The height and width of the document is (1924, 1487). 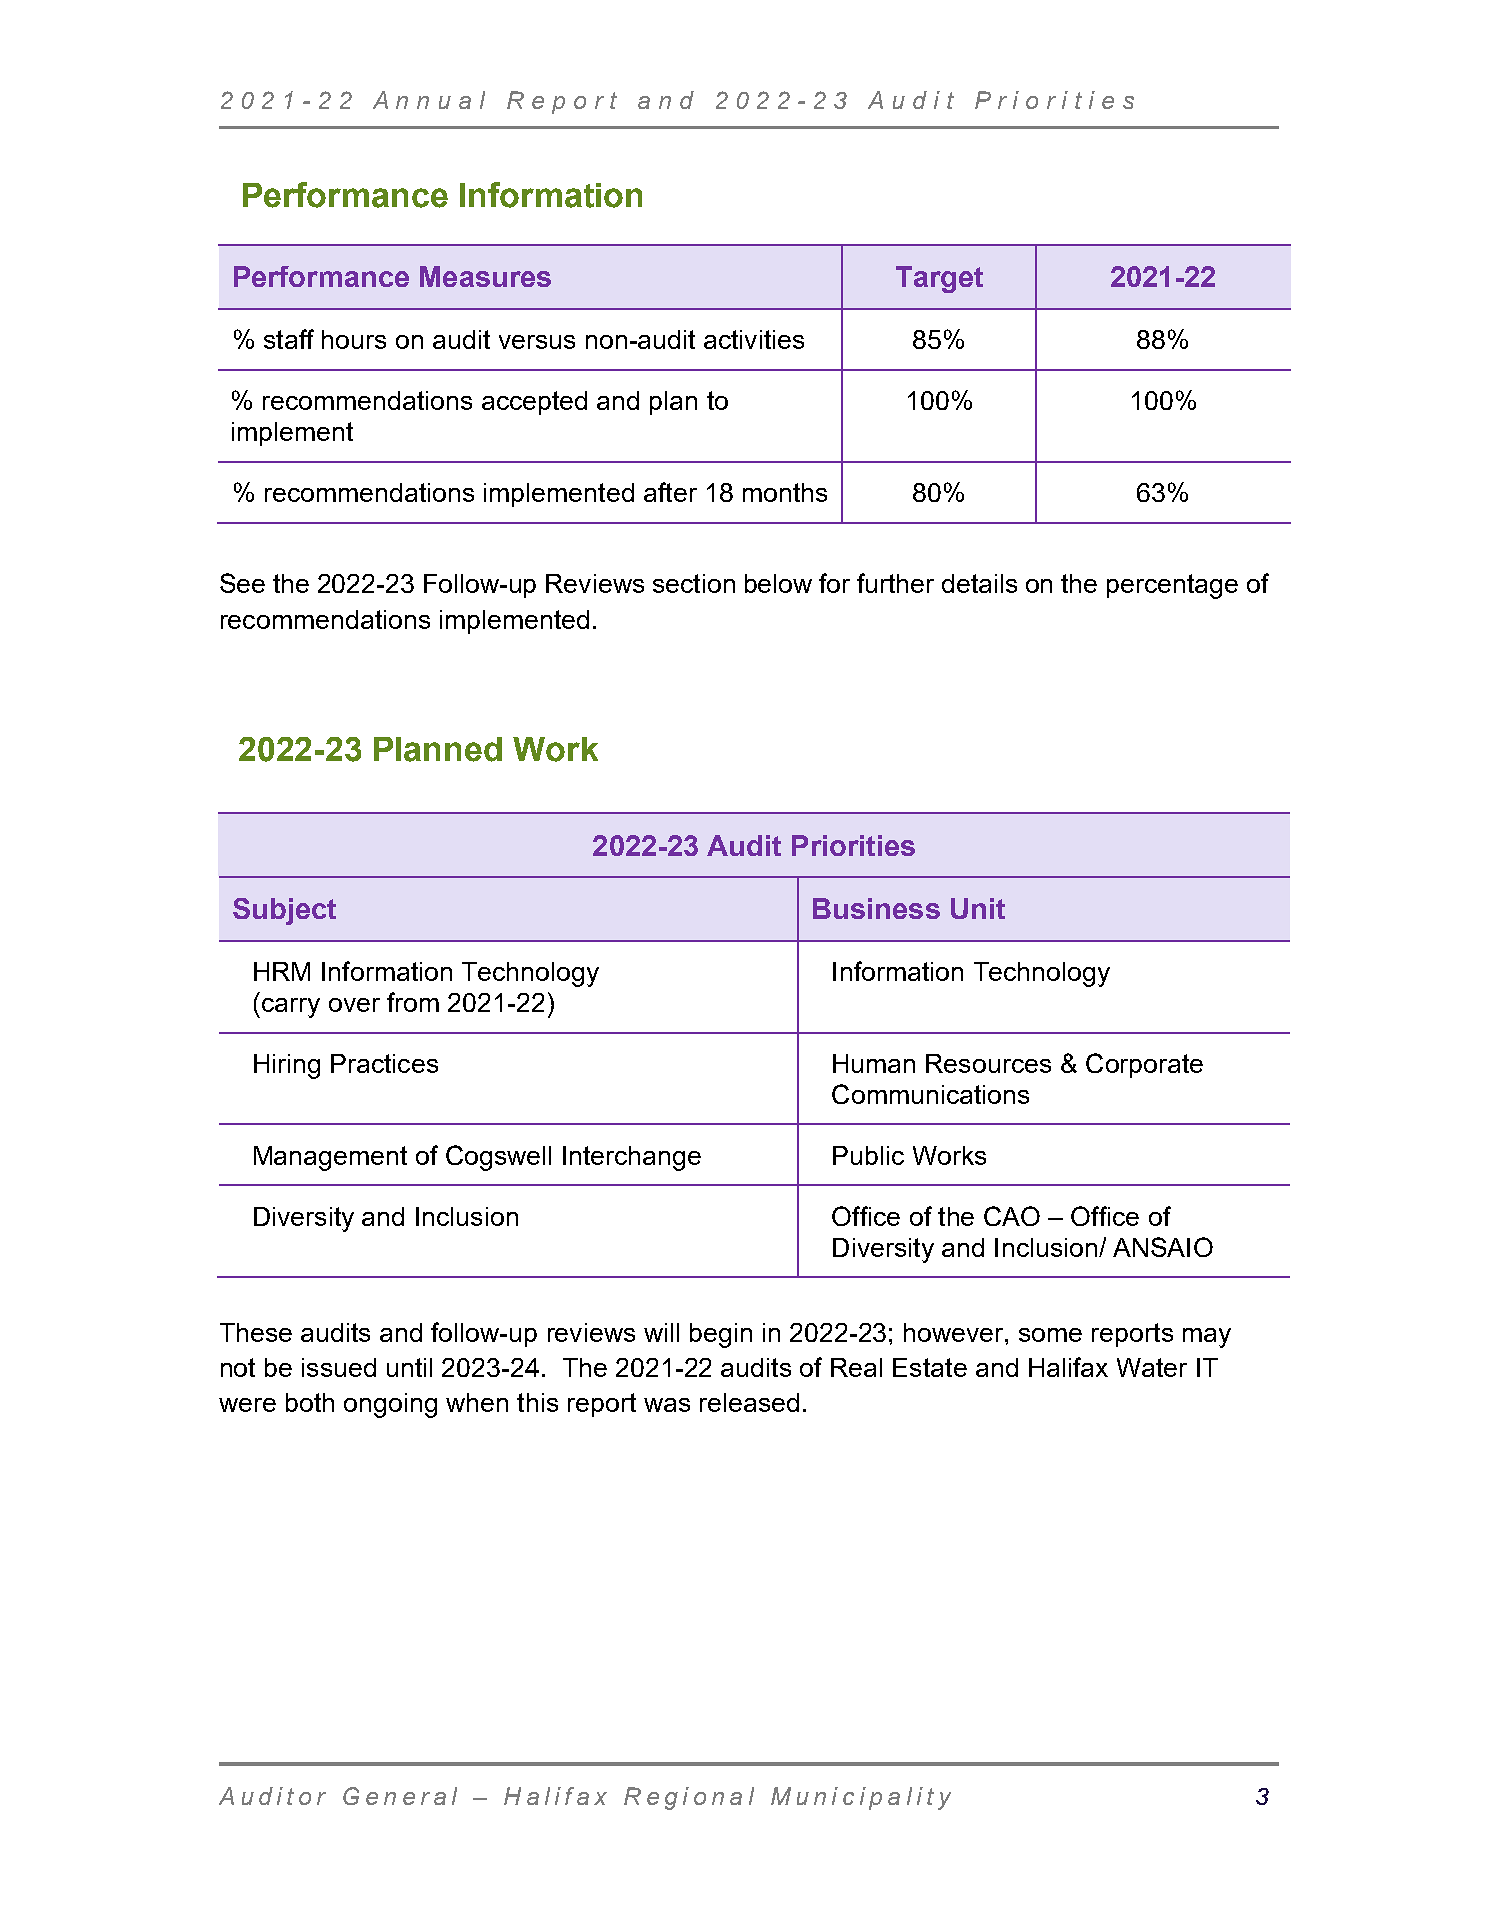 What do you see at coordinates (694, 583) in the document?
I see `section` at bounding box center [694, 583].
